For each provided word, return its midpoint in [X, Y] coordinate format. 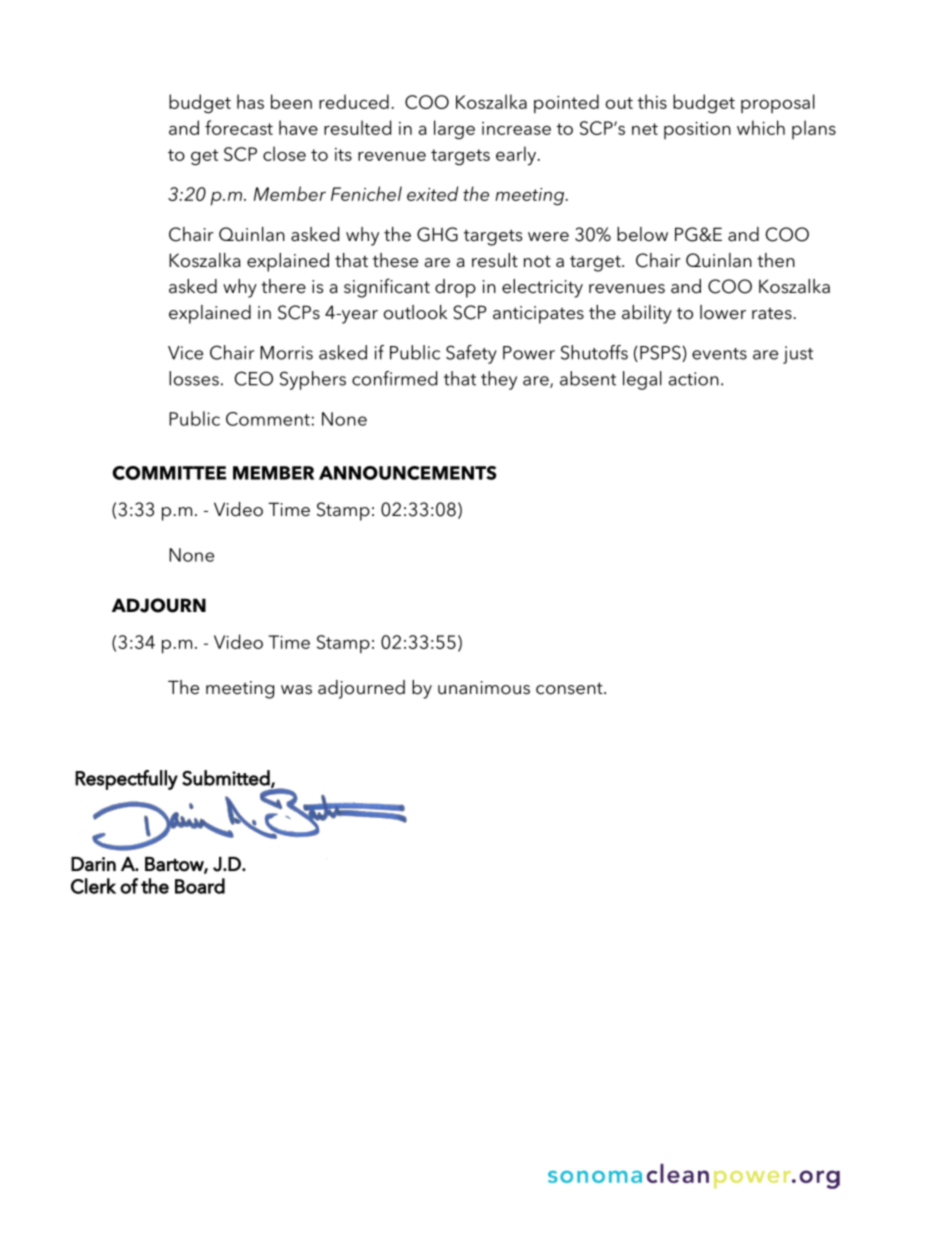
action [694, 379]
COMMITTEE [169, 473]
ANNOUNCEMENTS [408, 473]
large [454, 130]
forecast [239, 127]
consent [570, 688]
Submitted [227, 779]
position [697, 130]
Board [200, 886]
